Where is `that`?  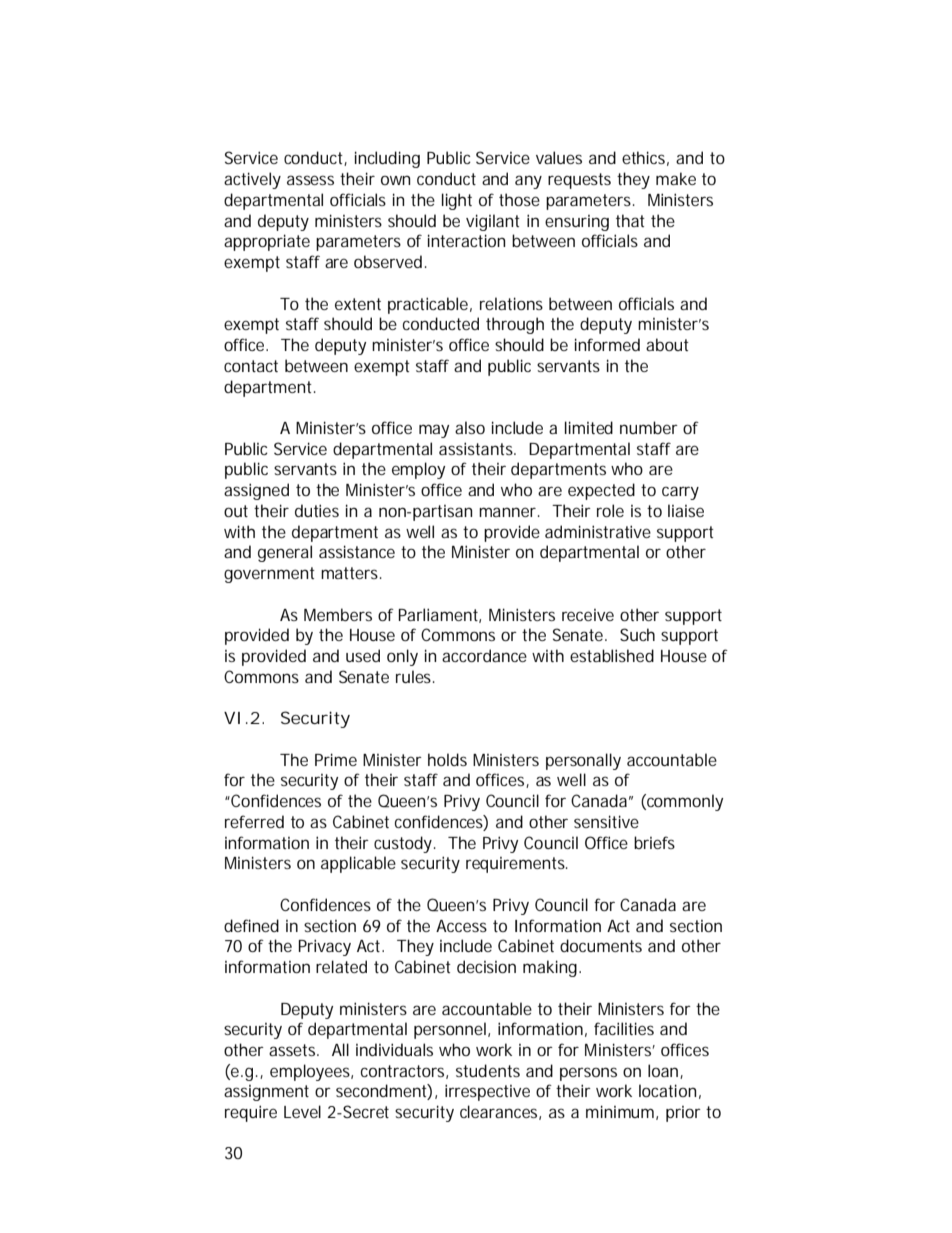 that is located at coordinates (630, 220).
